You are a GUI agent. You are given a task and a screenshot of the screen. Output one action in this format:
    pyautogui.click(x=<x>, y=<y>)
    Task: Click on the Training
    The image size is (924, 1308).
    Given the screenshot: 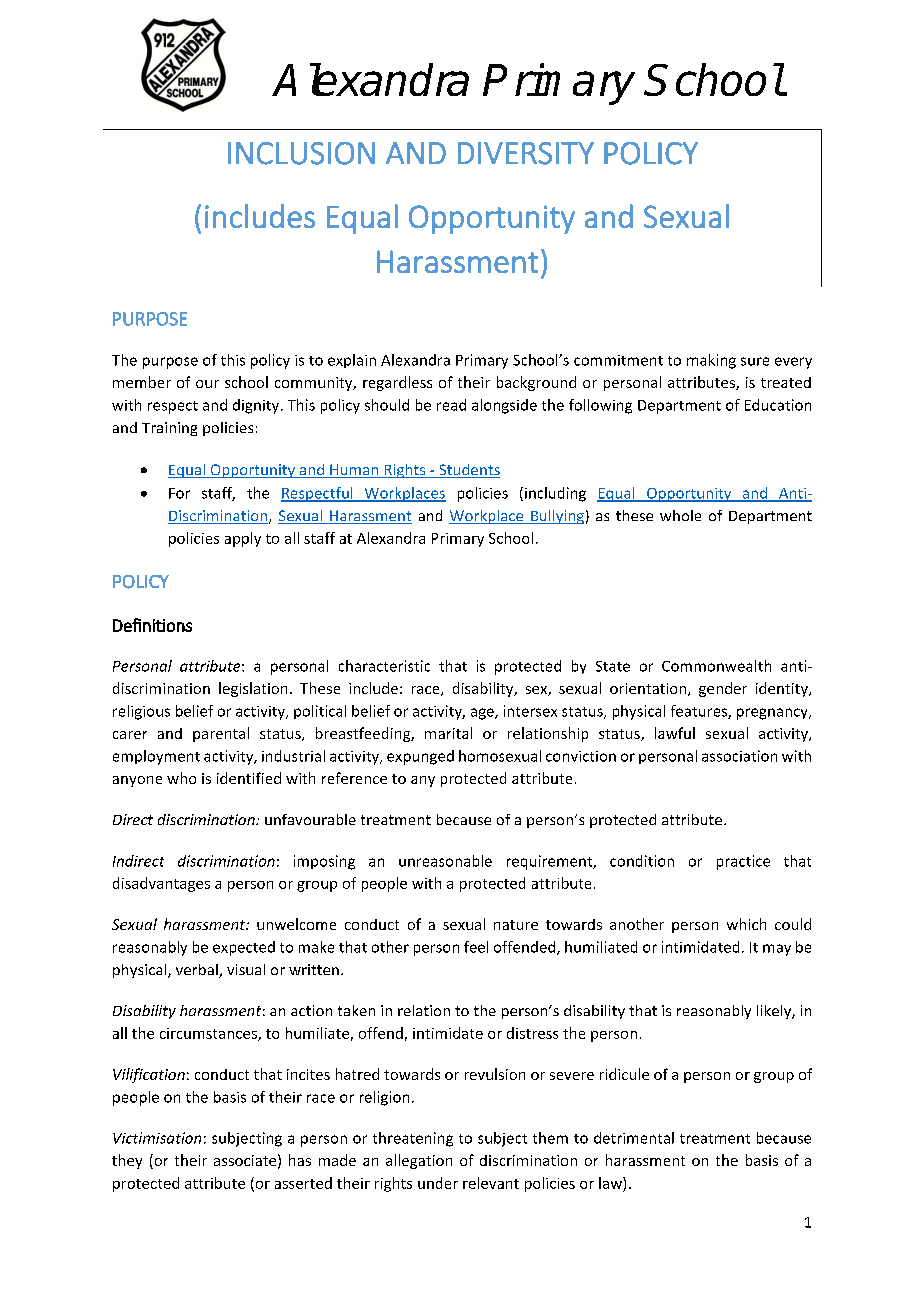 What is the action you would take?
    pyautogui.click(x=169, y=429)
